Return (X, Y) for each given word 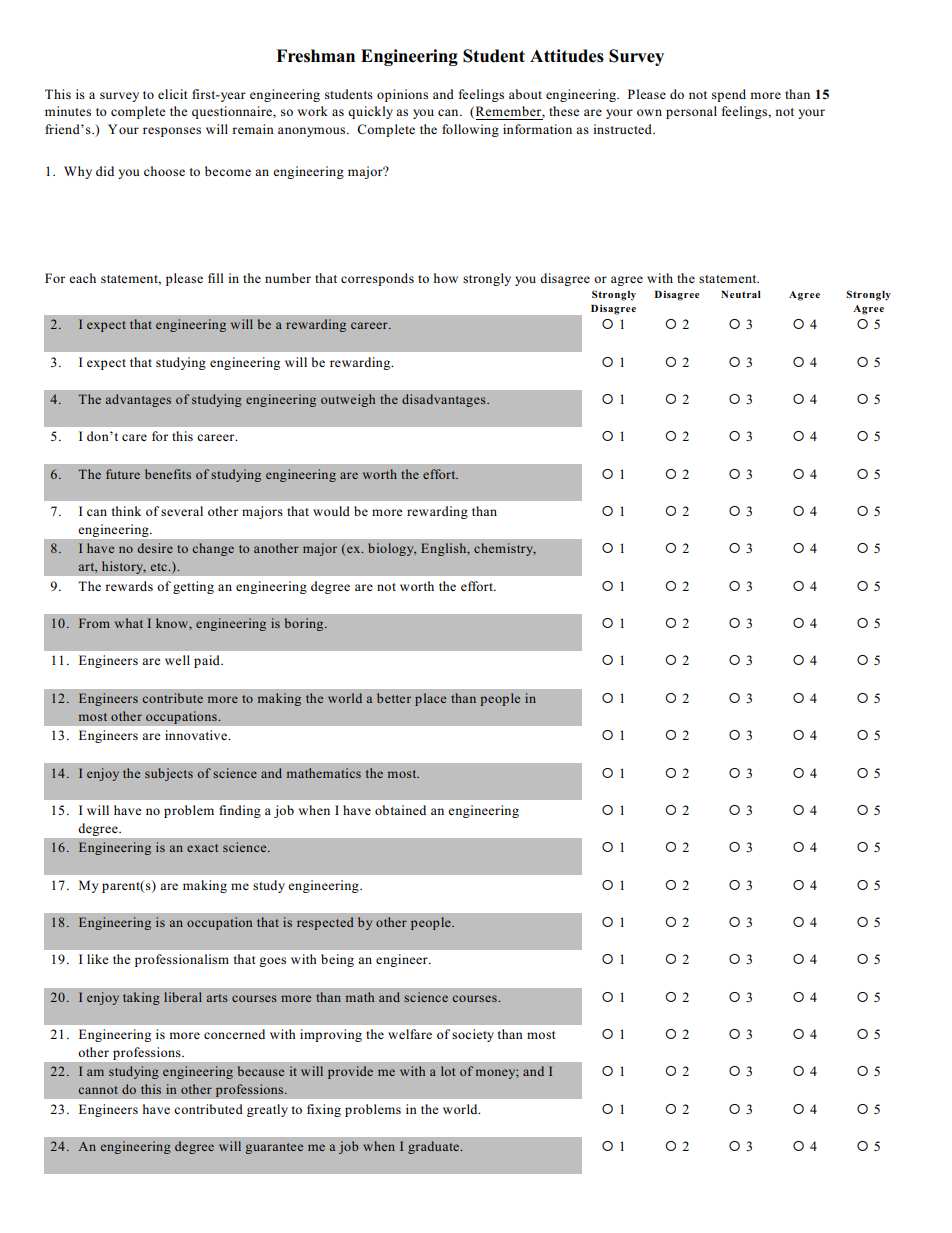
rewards (129, 586)
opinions (402, 95)
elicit (173, 94)
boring (305, 624)
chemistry (505, 549)
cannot (98, 1090)
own (649, 112)
